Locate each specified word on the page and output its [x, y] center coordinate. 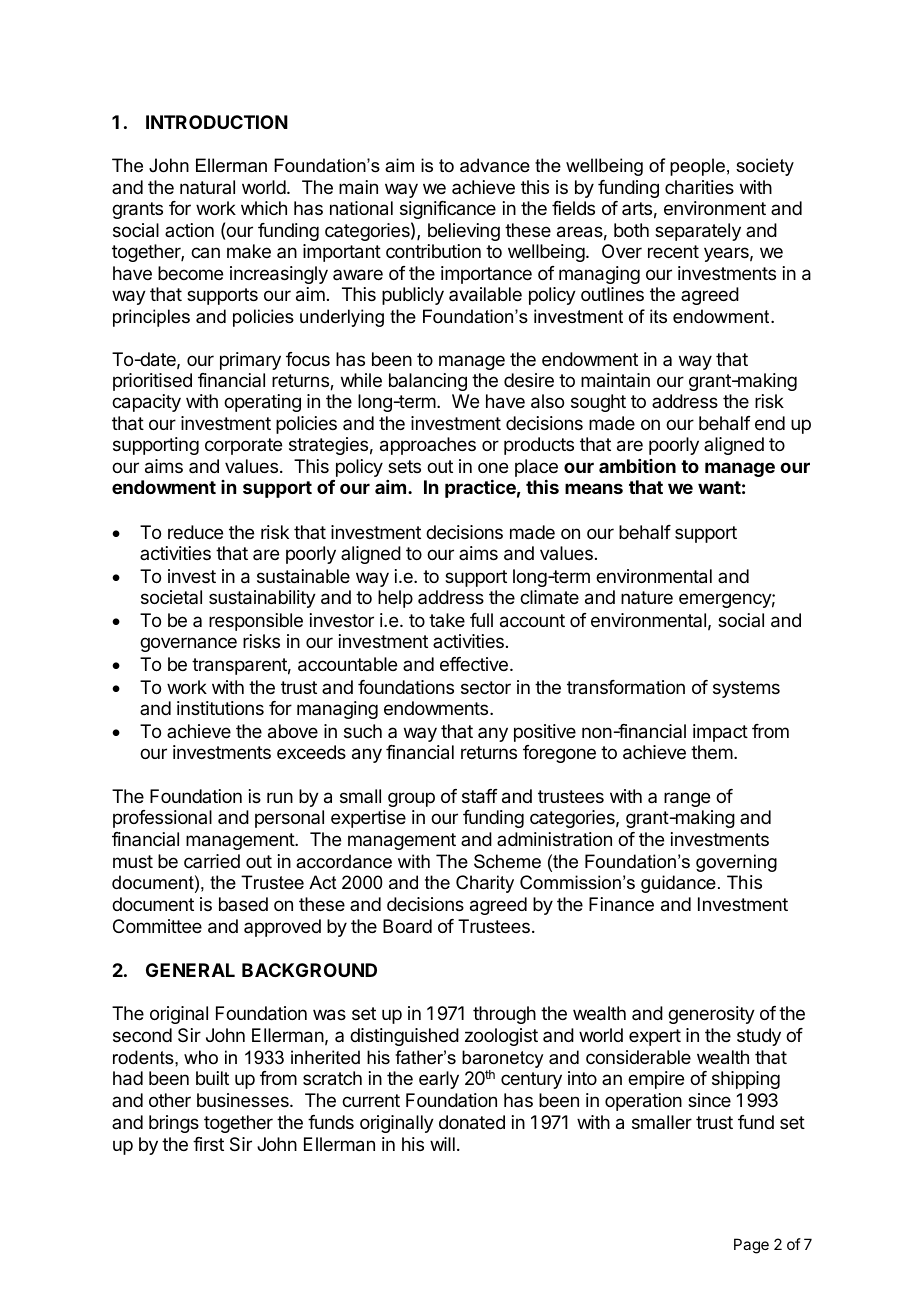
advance [495, 165]
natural [207, 187]
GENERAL [190, 970]
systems [746, 689]
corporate [243, 446]
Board [407, 926]
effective [474, 664]
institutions [220, 708]
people [697, 167]
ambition [637, 466]
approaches [428, 446]
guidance [678, 884]
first [208, 1144]
